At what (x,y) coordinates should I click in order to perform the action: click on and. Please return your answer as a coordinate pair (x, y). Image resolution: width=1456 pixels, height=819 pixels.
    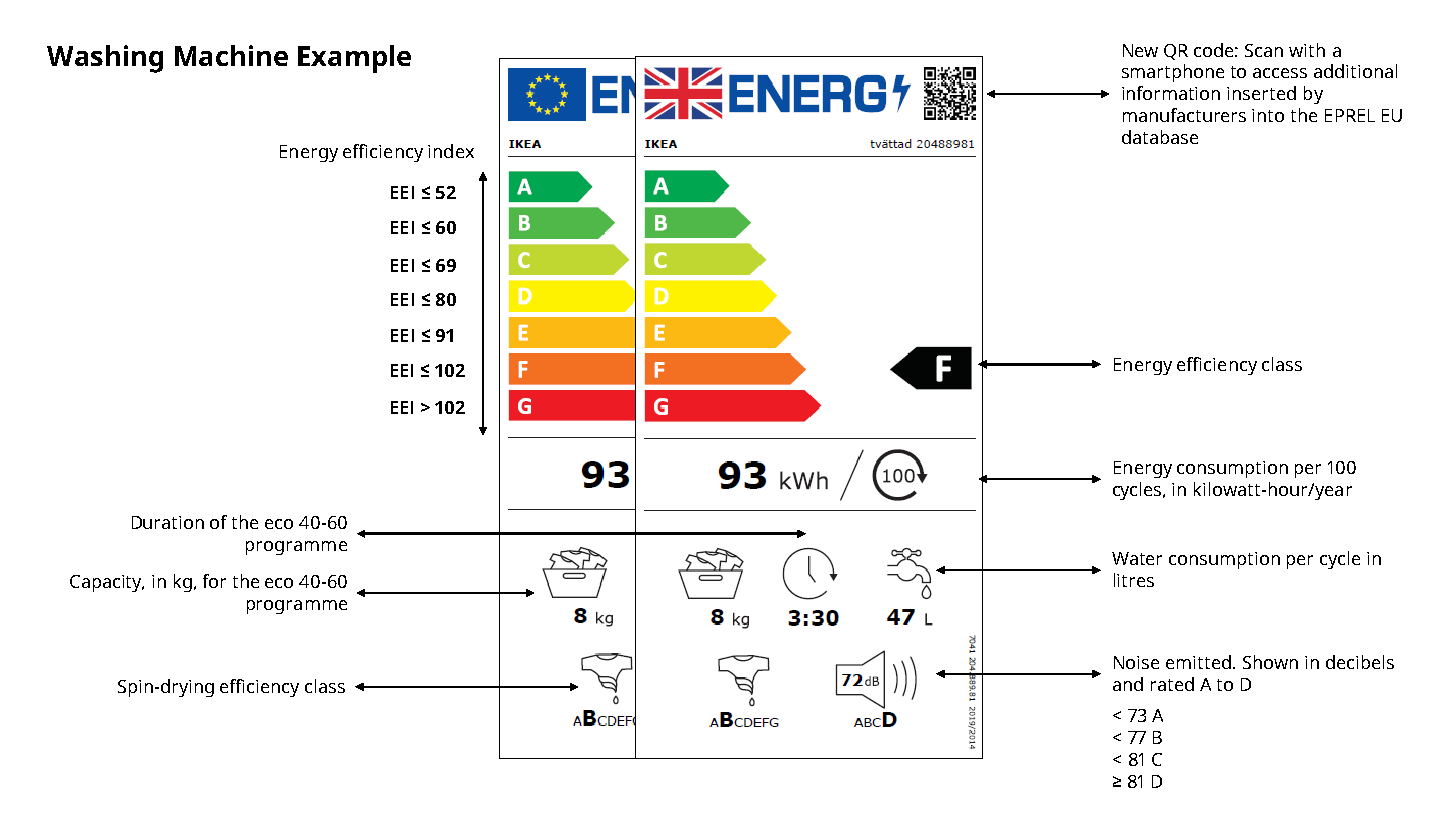
    Looking at the image, I should click on (1128, 684).
